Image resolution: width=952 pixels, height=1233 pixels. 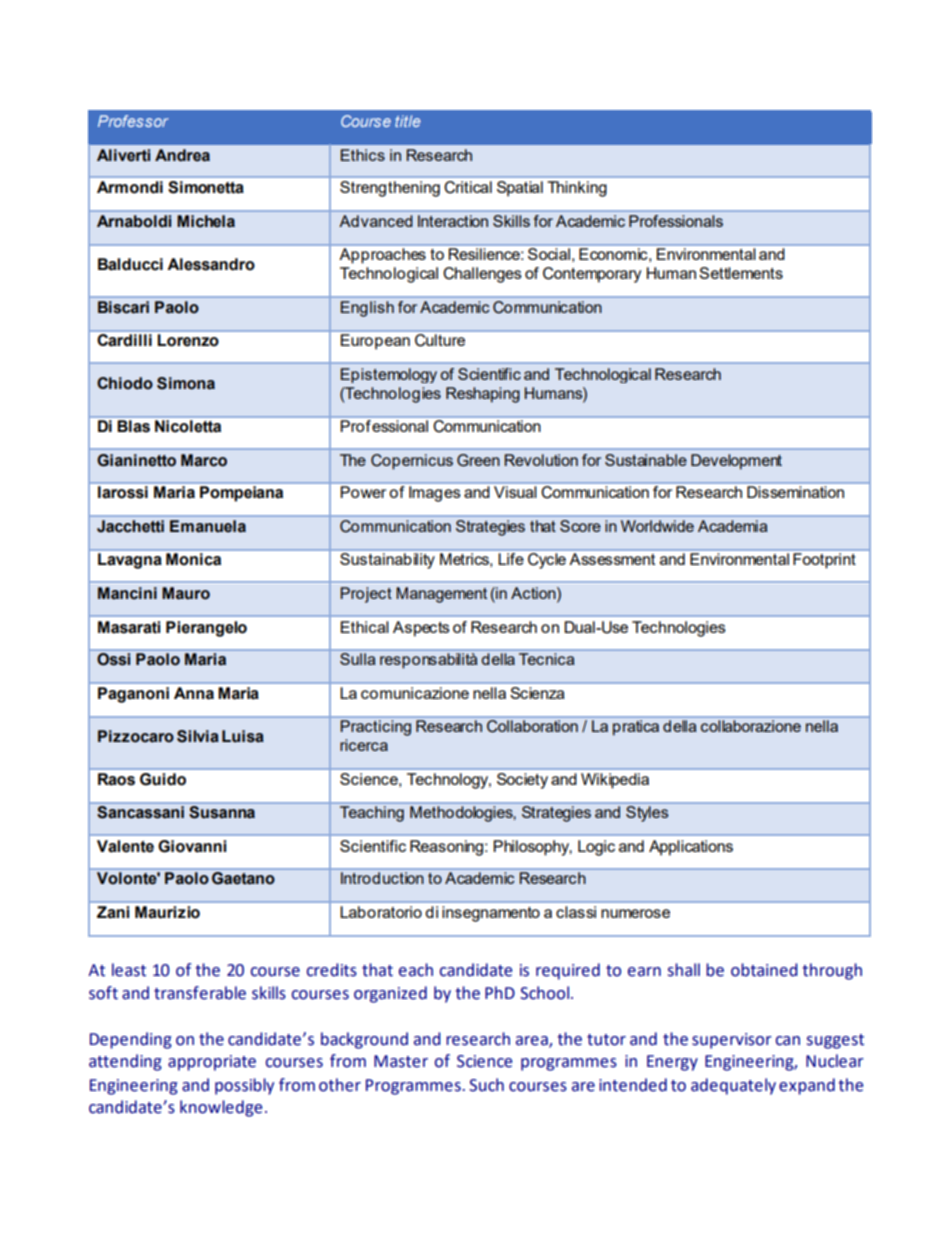 What do you see at coordinates (182, 155) in the screenshot?
I see `Andrea` at bounding box center [182, 155].
